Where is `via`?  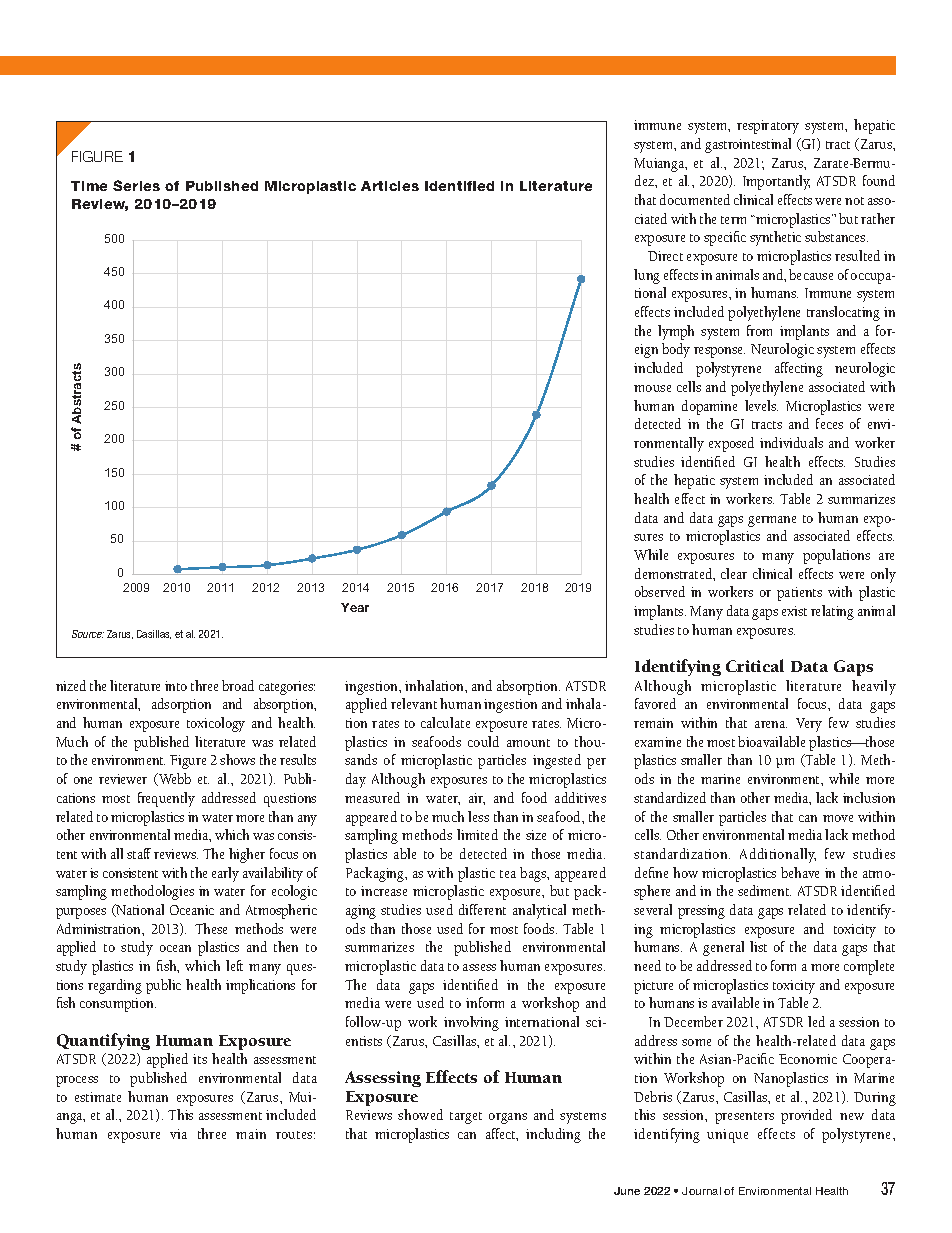 via is located at coordinates (178, 1134).
